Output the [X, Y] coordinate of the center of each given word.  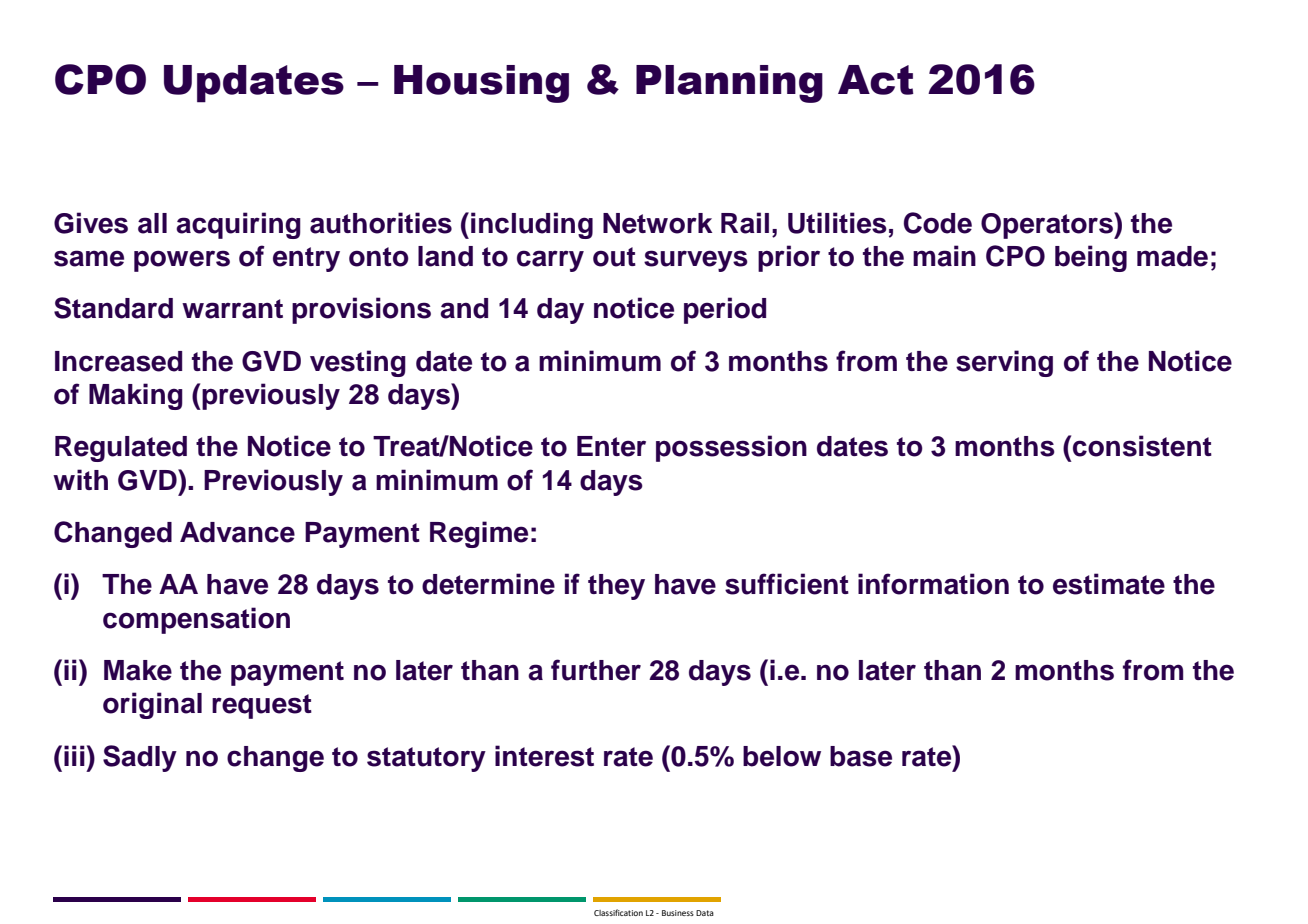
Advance [237, 532]
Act [876, 80]
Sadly [140, 758]
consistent [1142, 446]
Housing [481, 84]
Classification [618, 912]
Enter [611, 446]
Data [705, 913]
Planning [729, 84]
